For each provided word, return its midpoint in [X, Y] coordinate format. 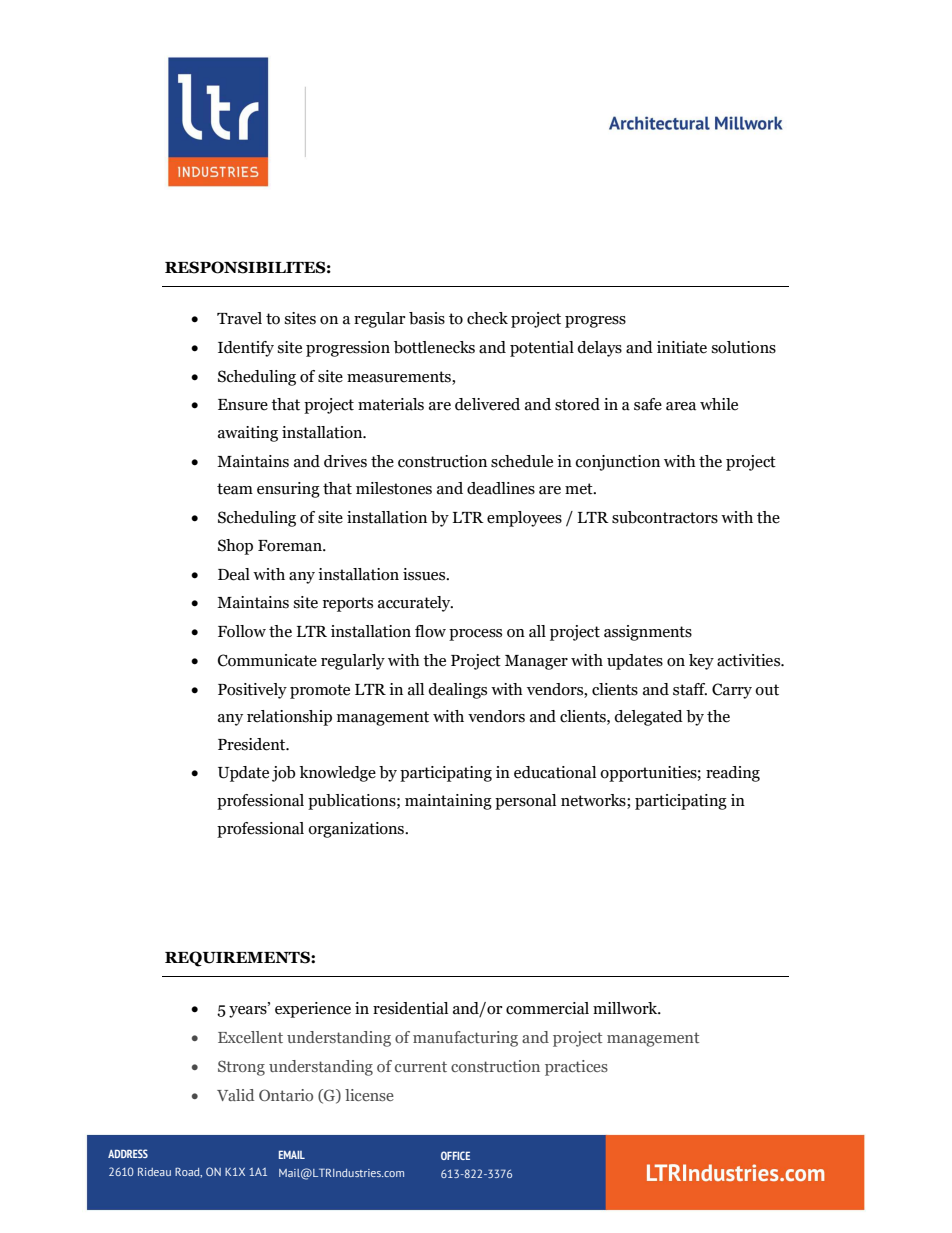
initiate [682, 347]
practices [576, 1068]
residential [410, 1008]
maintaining [448, 802]
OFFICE [455, 1155]
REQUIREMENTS [238, 959]
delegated [648, 718]
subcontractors [665, 517]
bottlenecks [434, 347]
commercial [547, 1008]
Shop [235, 547]
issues [425, 574]
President [253, 744]
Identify [246, 349]
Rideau [154, 1172]
